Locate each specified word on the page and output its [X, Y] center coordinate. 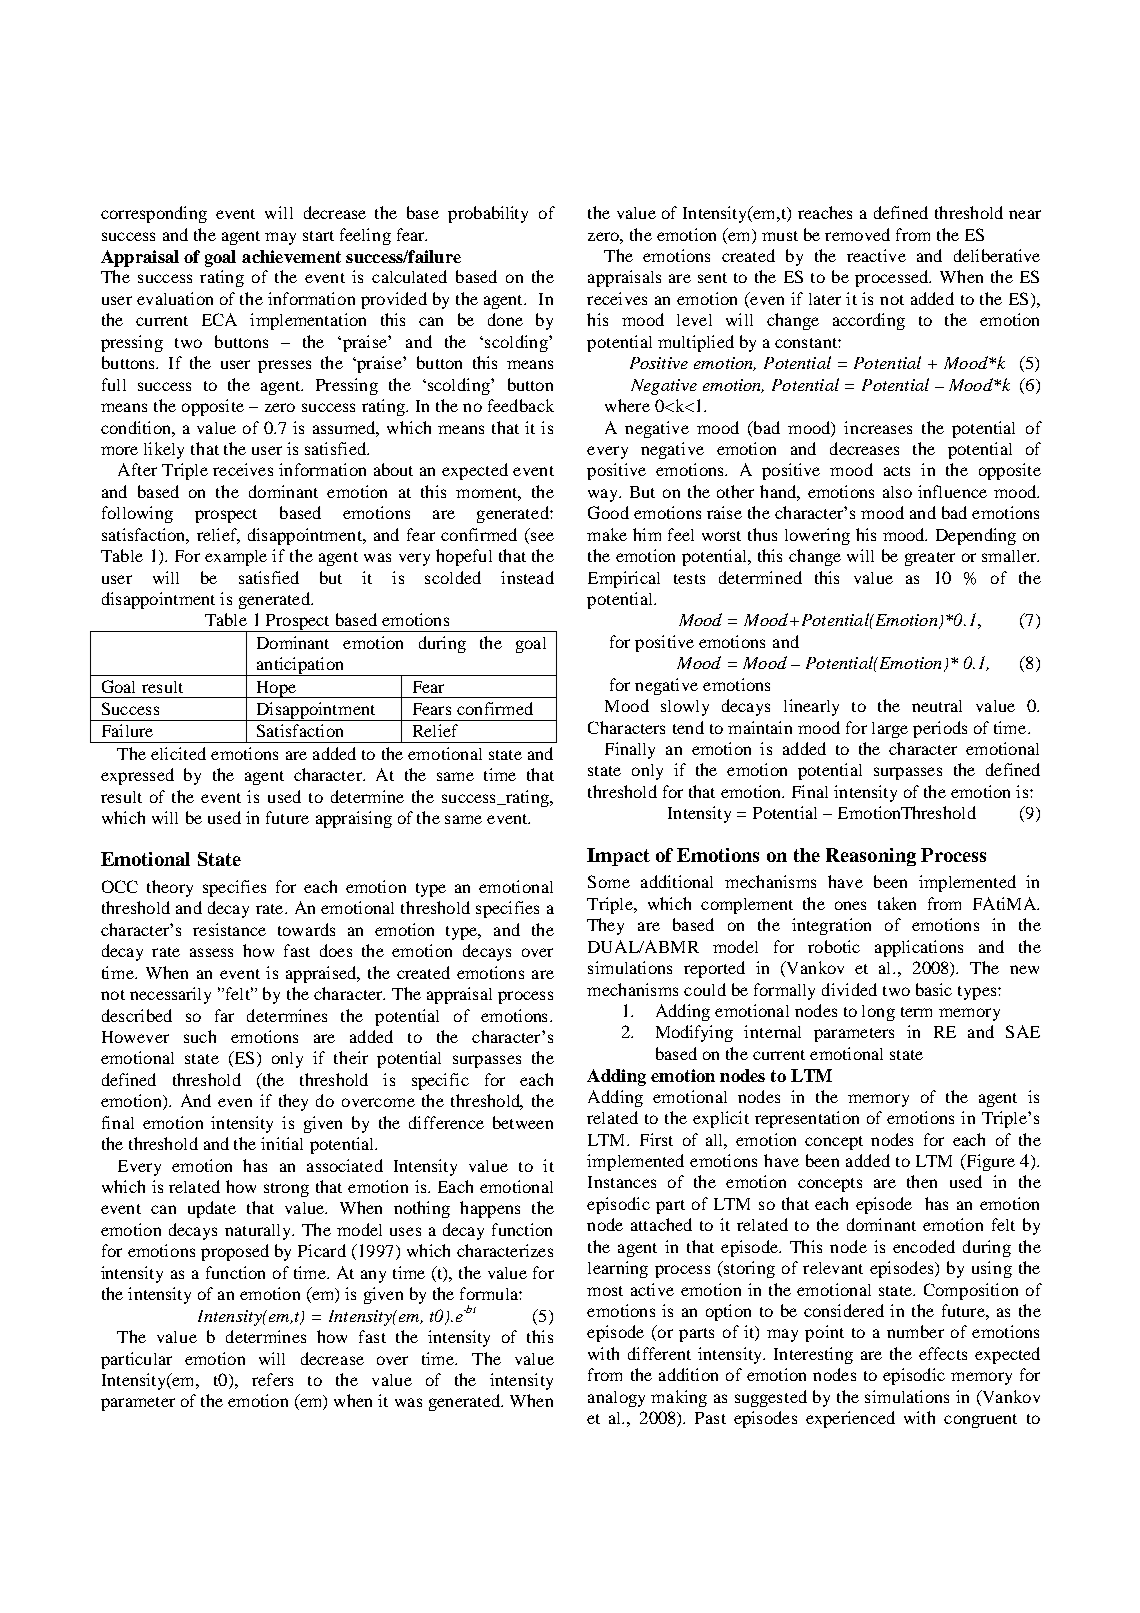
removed [857, 234]
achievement [291, 256]
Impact [618, 857]
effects [943, 1353]
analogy [616, 1399]
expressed [137, 776]
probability [488, 214]
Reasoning [871, 857]
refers [272, 1379]
